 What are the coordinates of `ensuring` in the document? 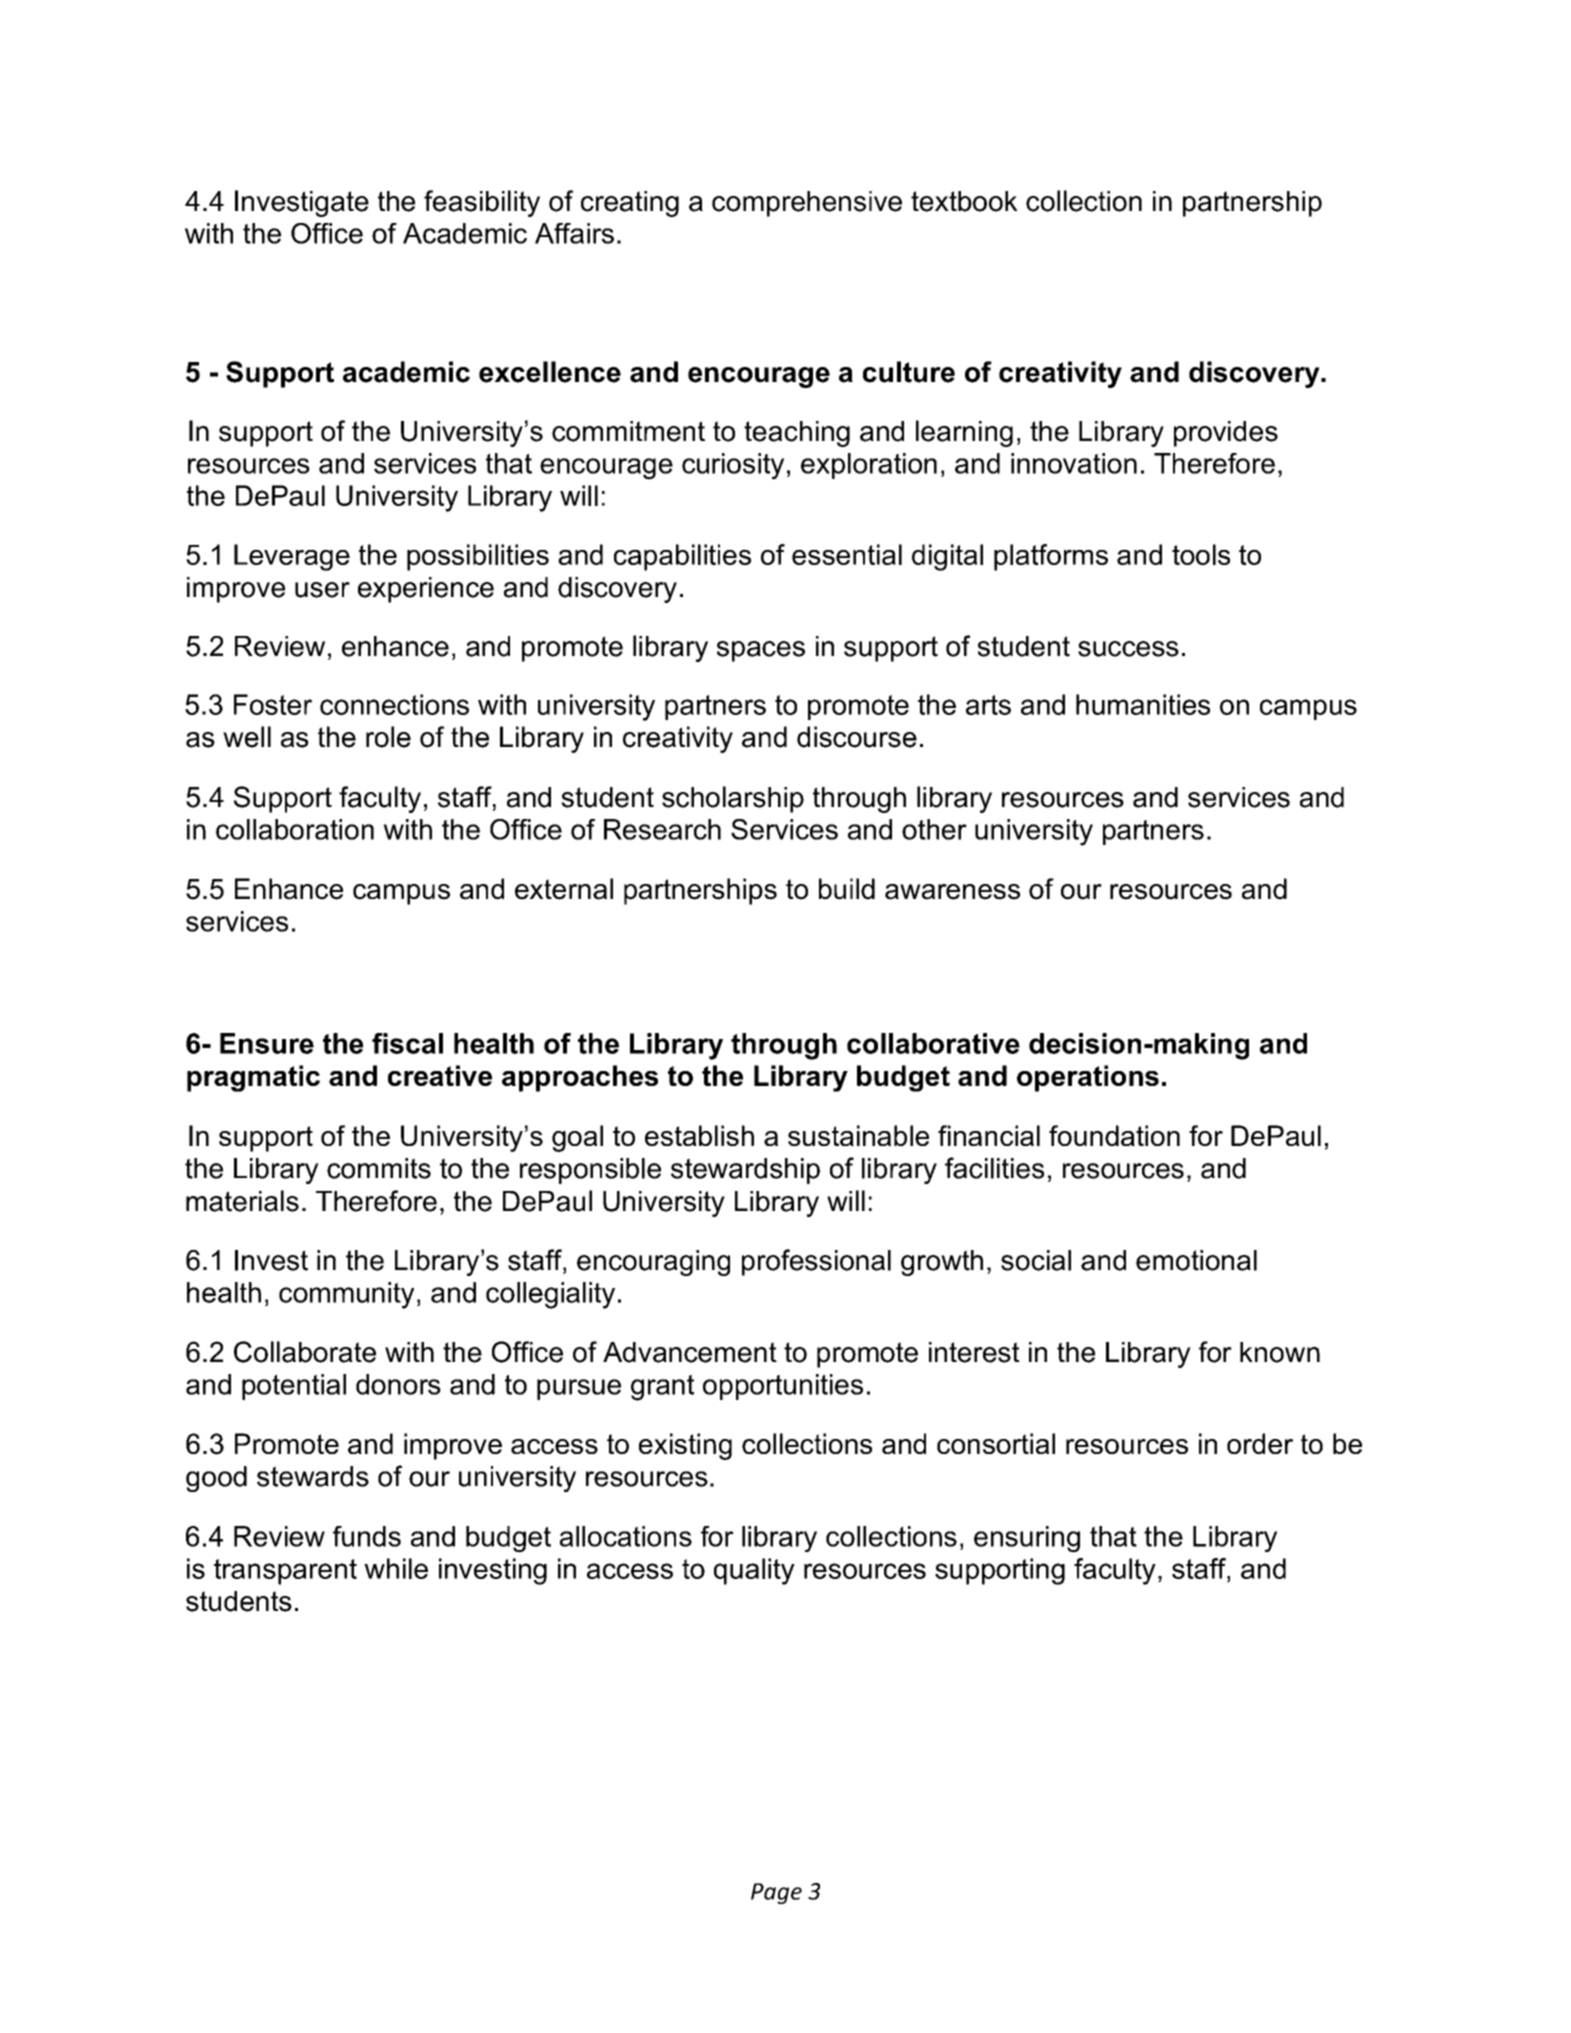 It's located at (1027, 1539).
